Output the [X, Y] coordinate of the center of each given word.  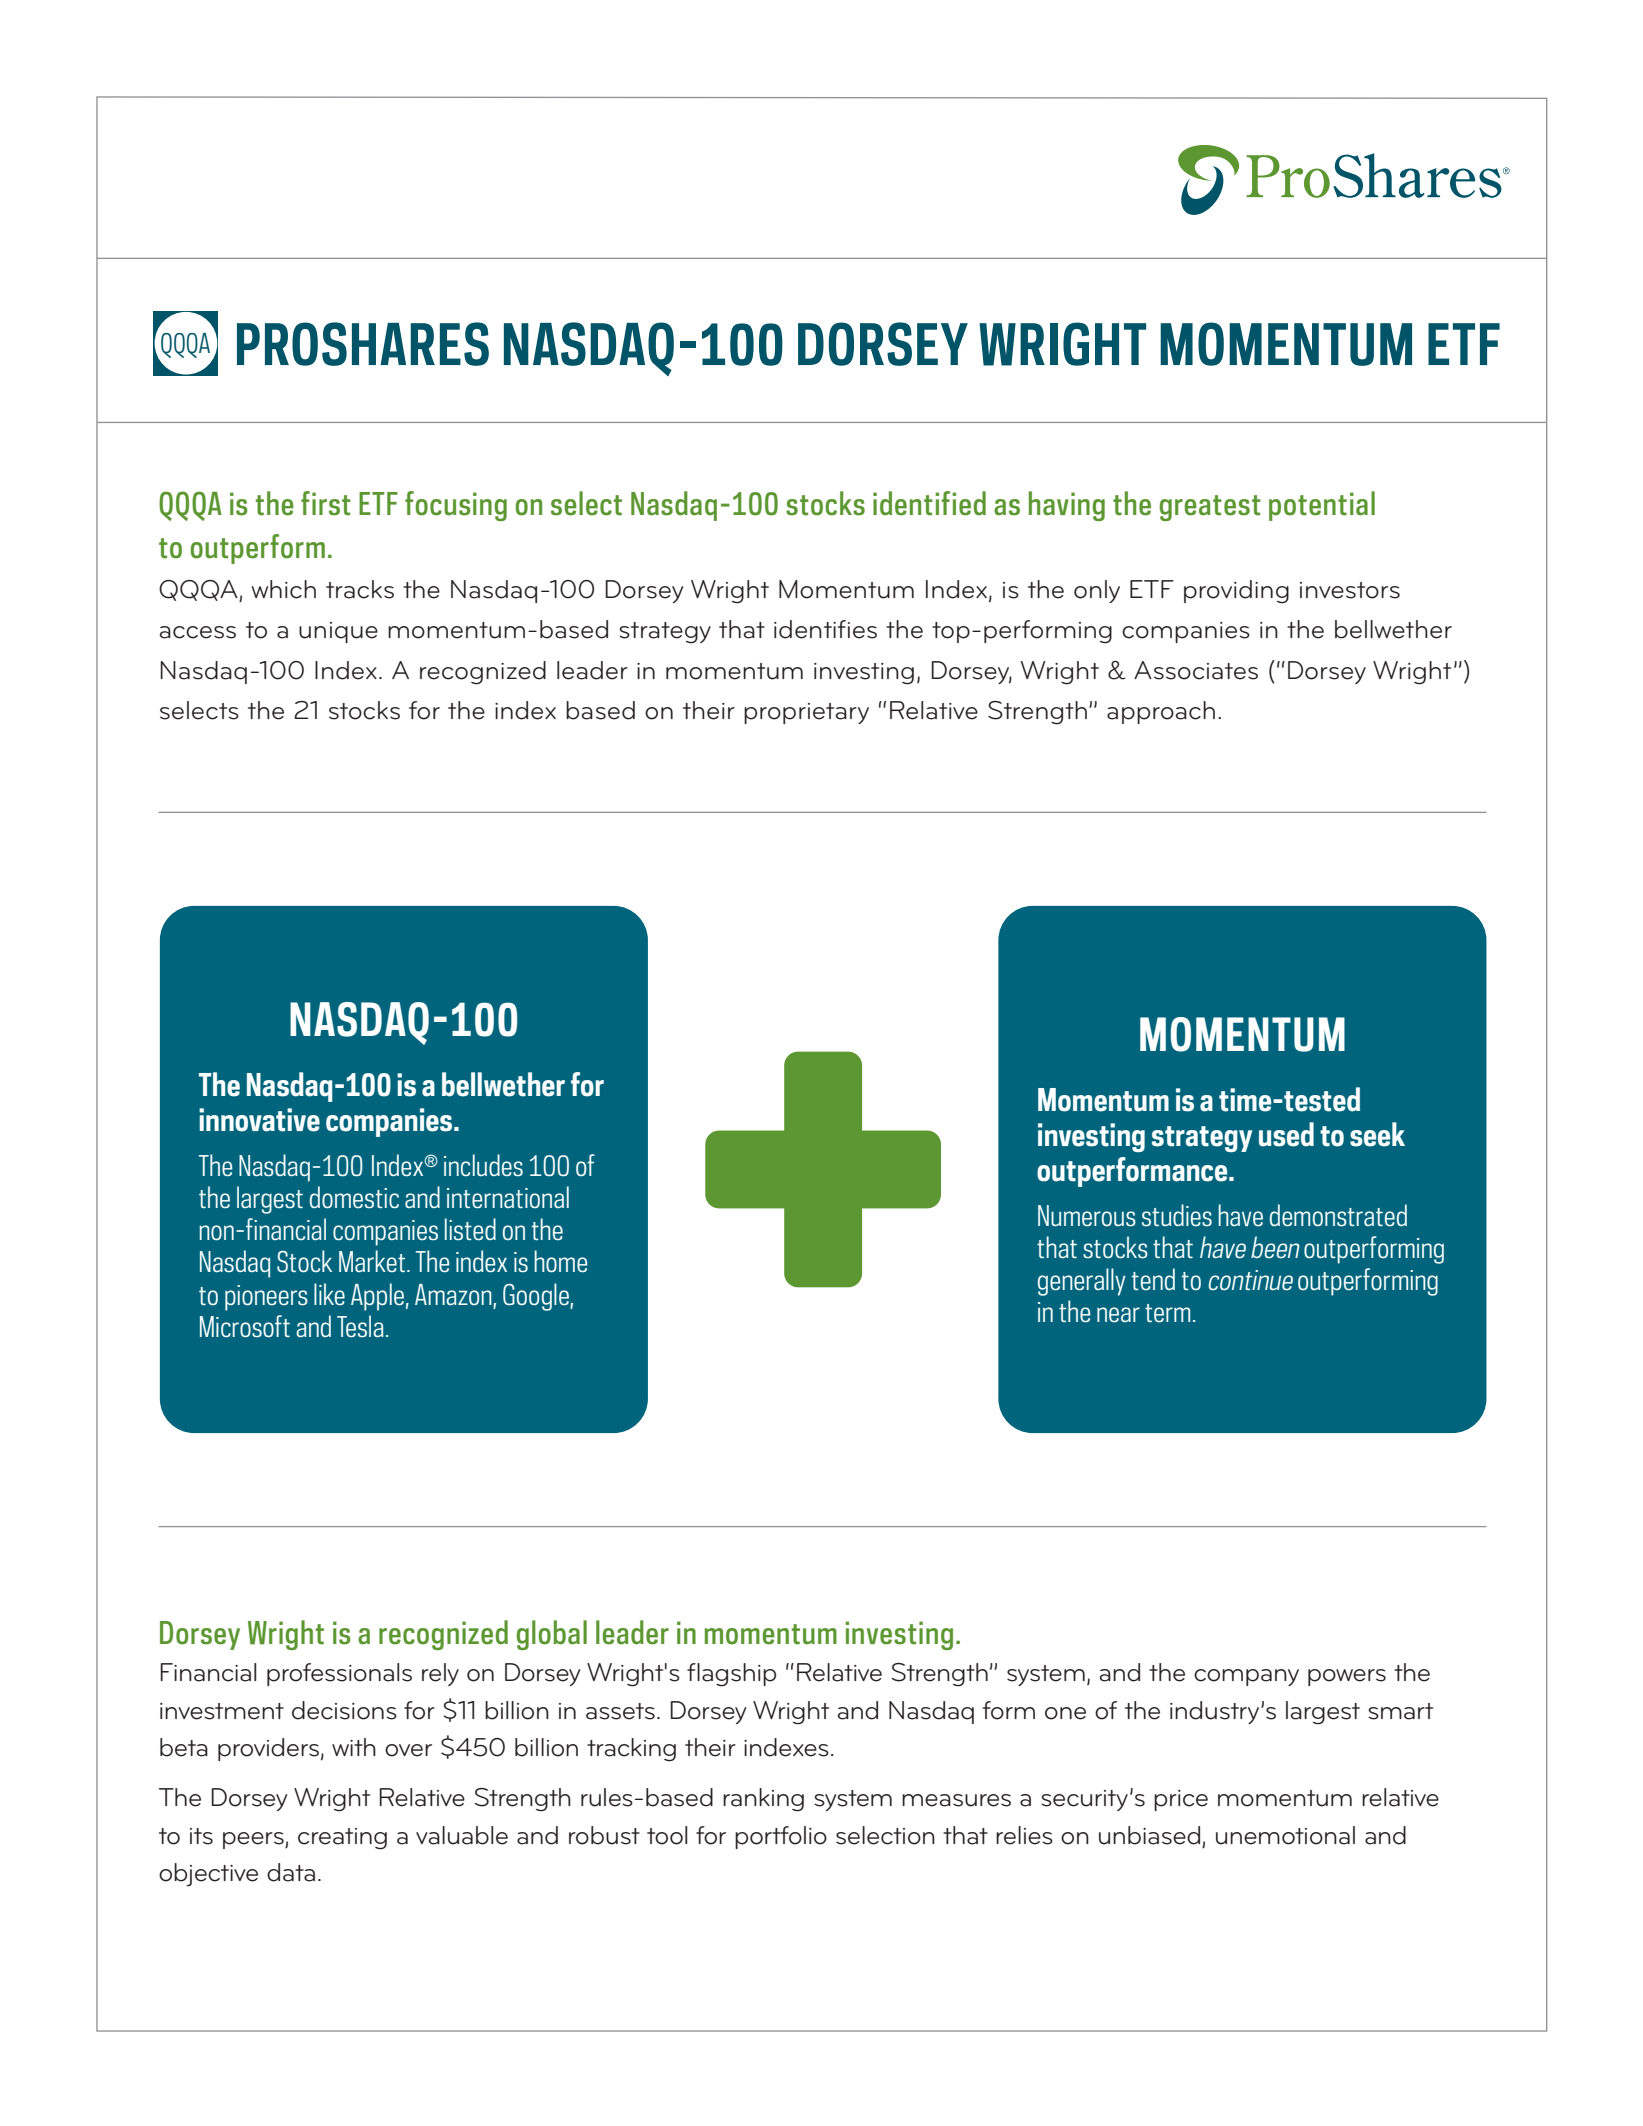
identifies [825, 629]
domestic [354, 1197]
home [560, 1261]
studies [1177, 1215]
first [326, 503]
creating [342, 1839]
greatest [1210, 508]
